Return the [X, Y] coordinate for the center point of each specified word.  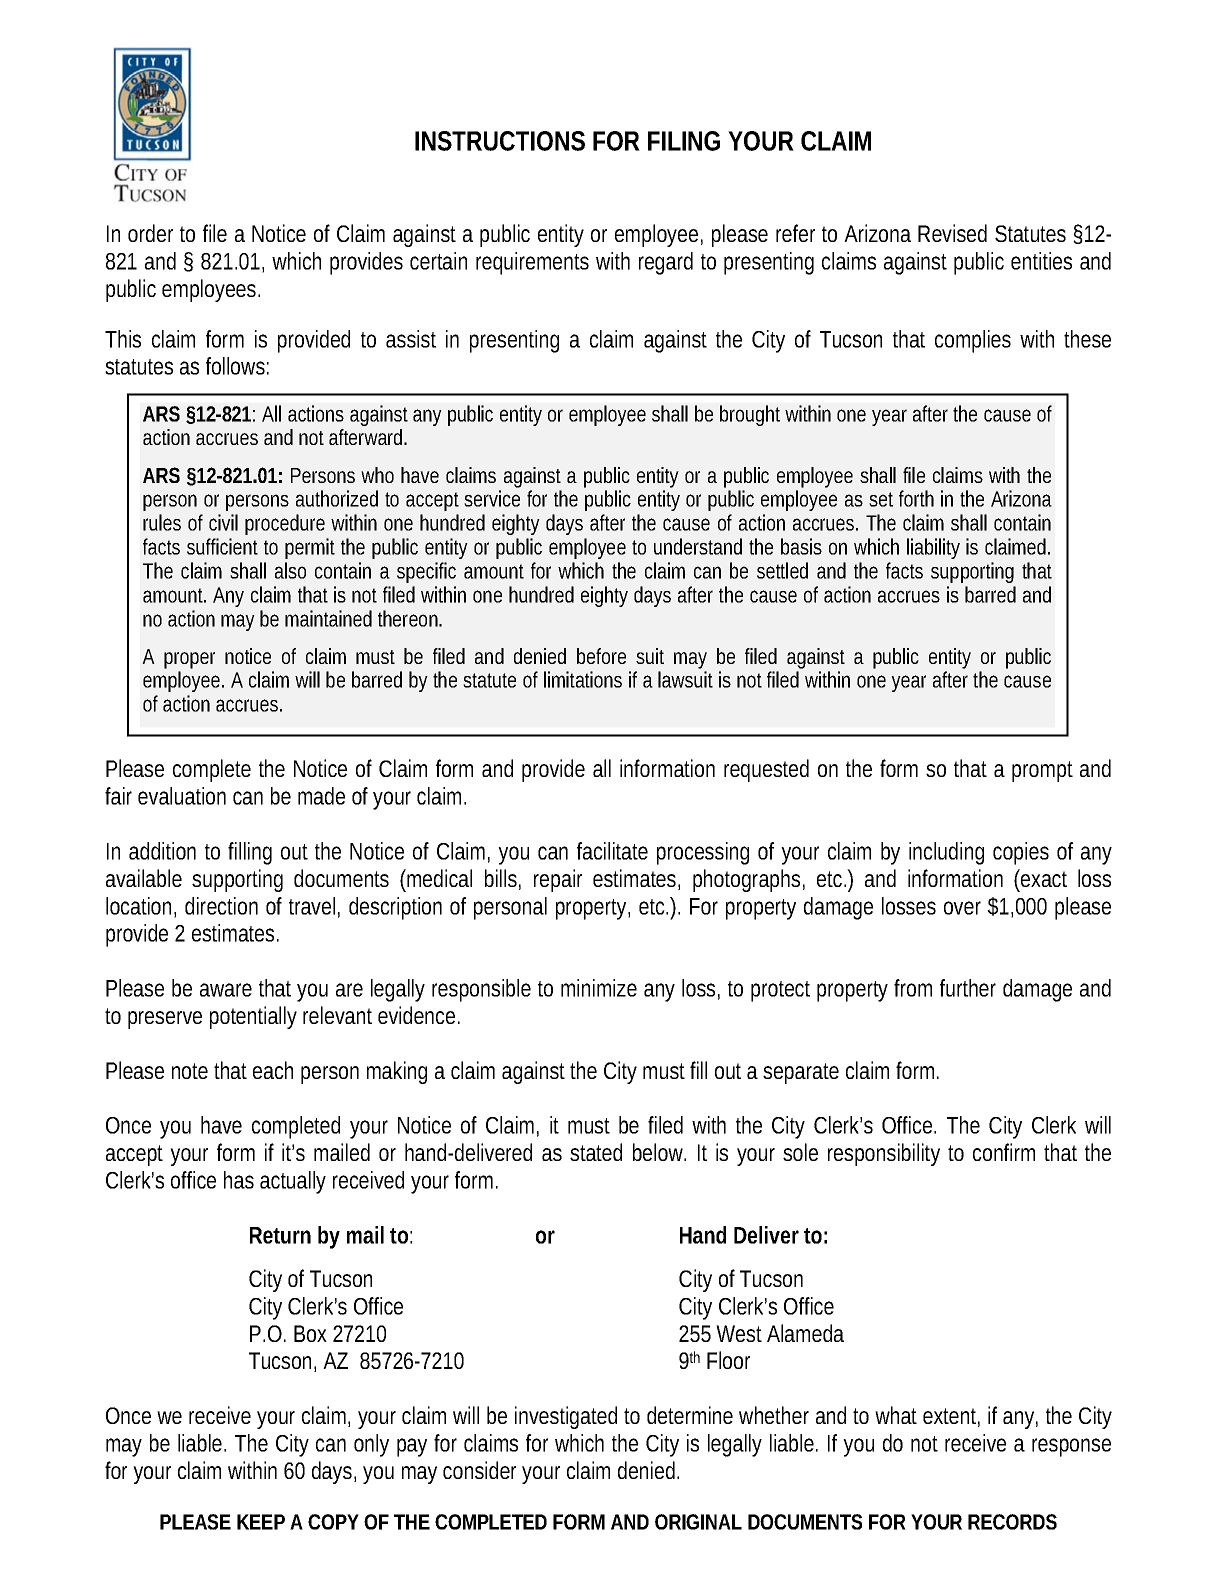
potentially [253, 1017]
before [601, 656]
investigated [566, 1417]
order [150, 233]
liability [933, 548]
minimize [599, 988]
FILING [684, 141]
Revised [952, 233]
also [290, 570]
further [968, 988]
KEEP [261, 1522]
